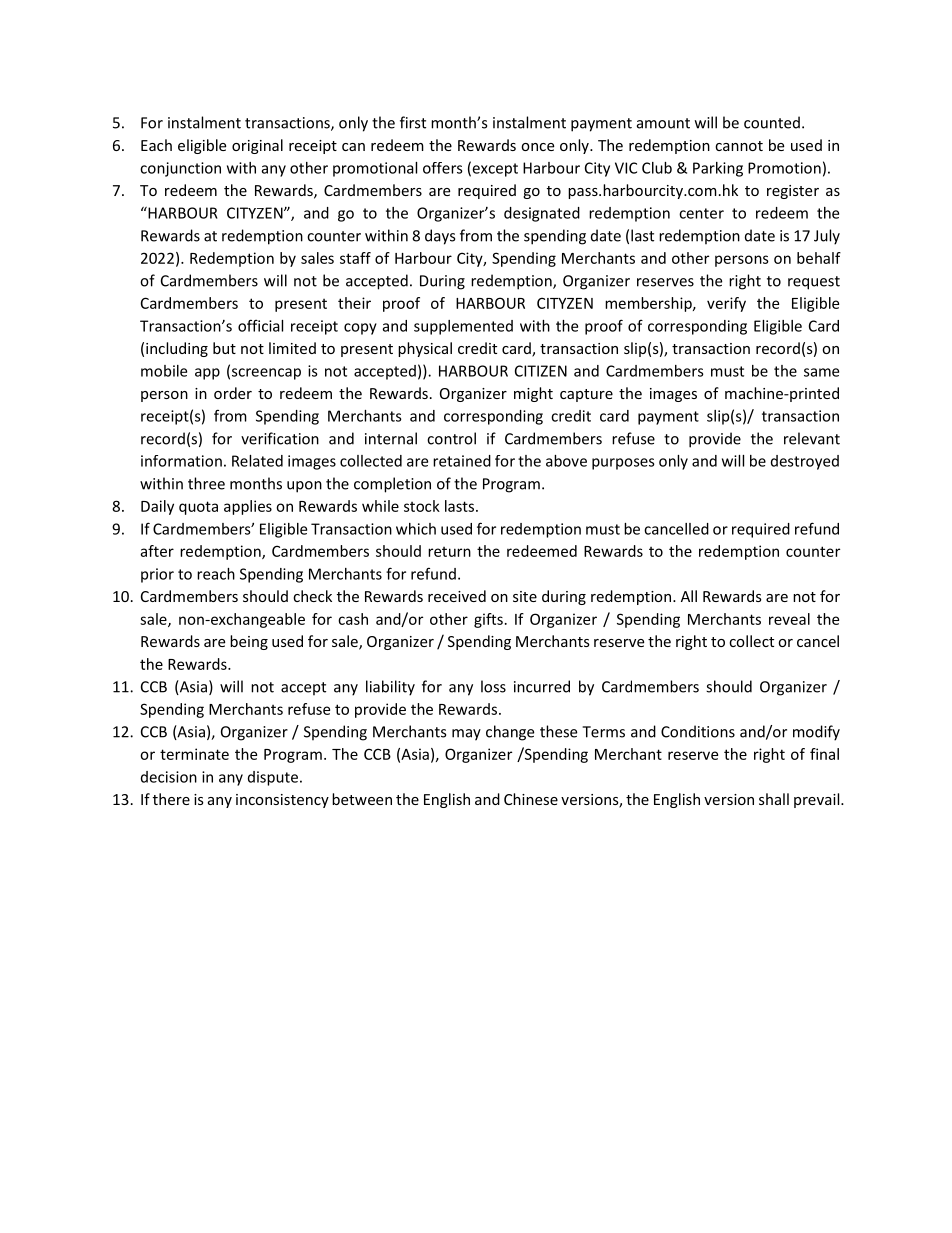 The image size is (952, 1233). I want to click on gifts, so click(488, 620).
